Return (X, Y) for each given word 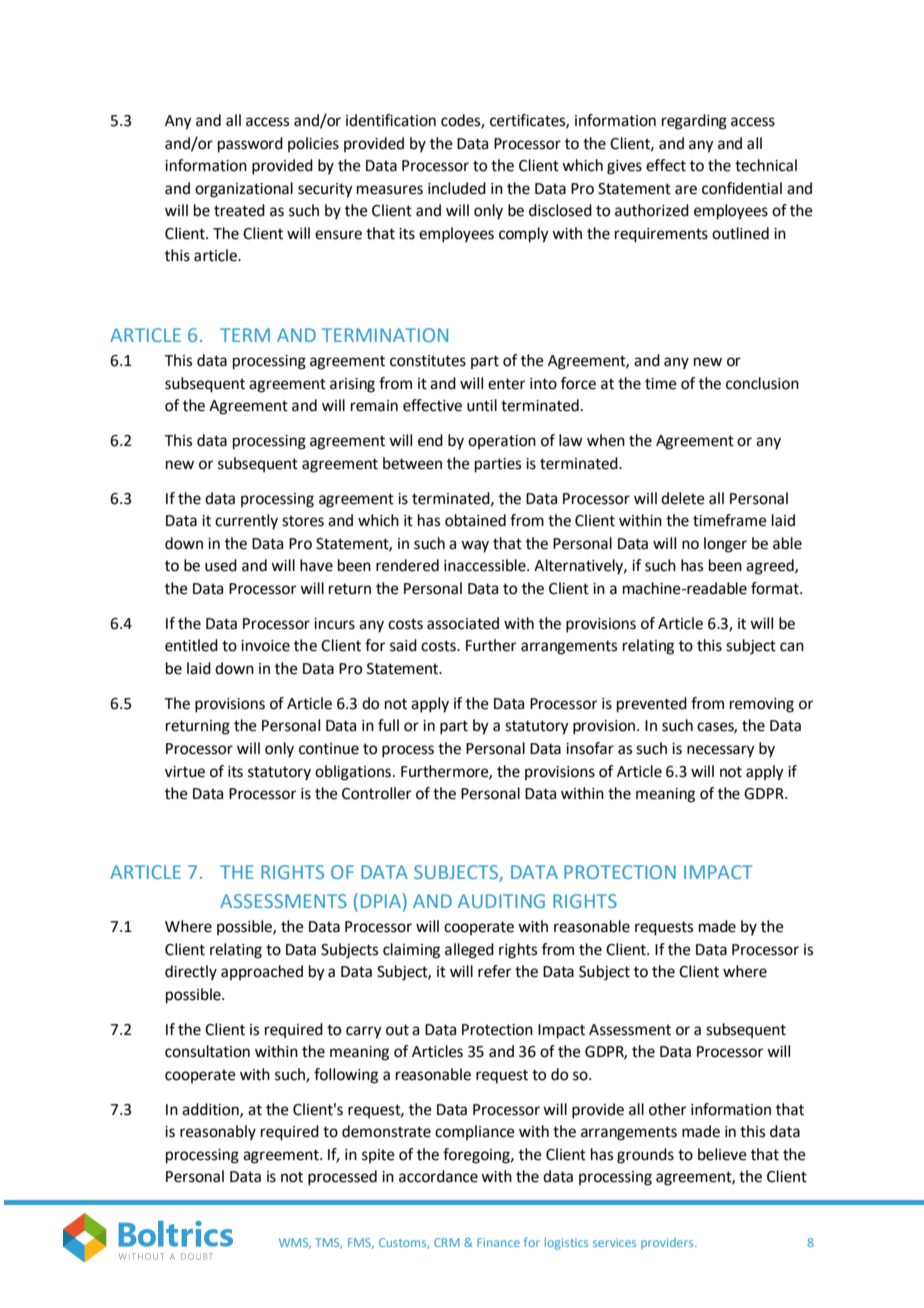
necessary (721, 751)
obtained (475, 520)
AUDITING (501, 901)
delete (683, 498)
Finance (498, 1242)
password (250, 145)
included (457, 188)
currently (246, 522)
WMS (295, 1243)
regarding (694, 122)
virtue (185, 772)
